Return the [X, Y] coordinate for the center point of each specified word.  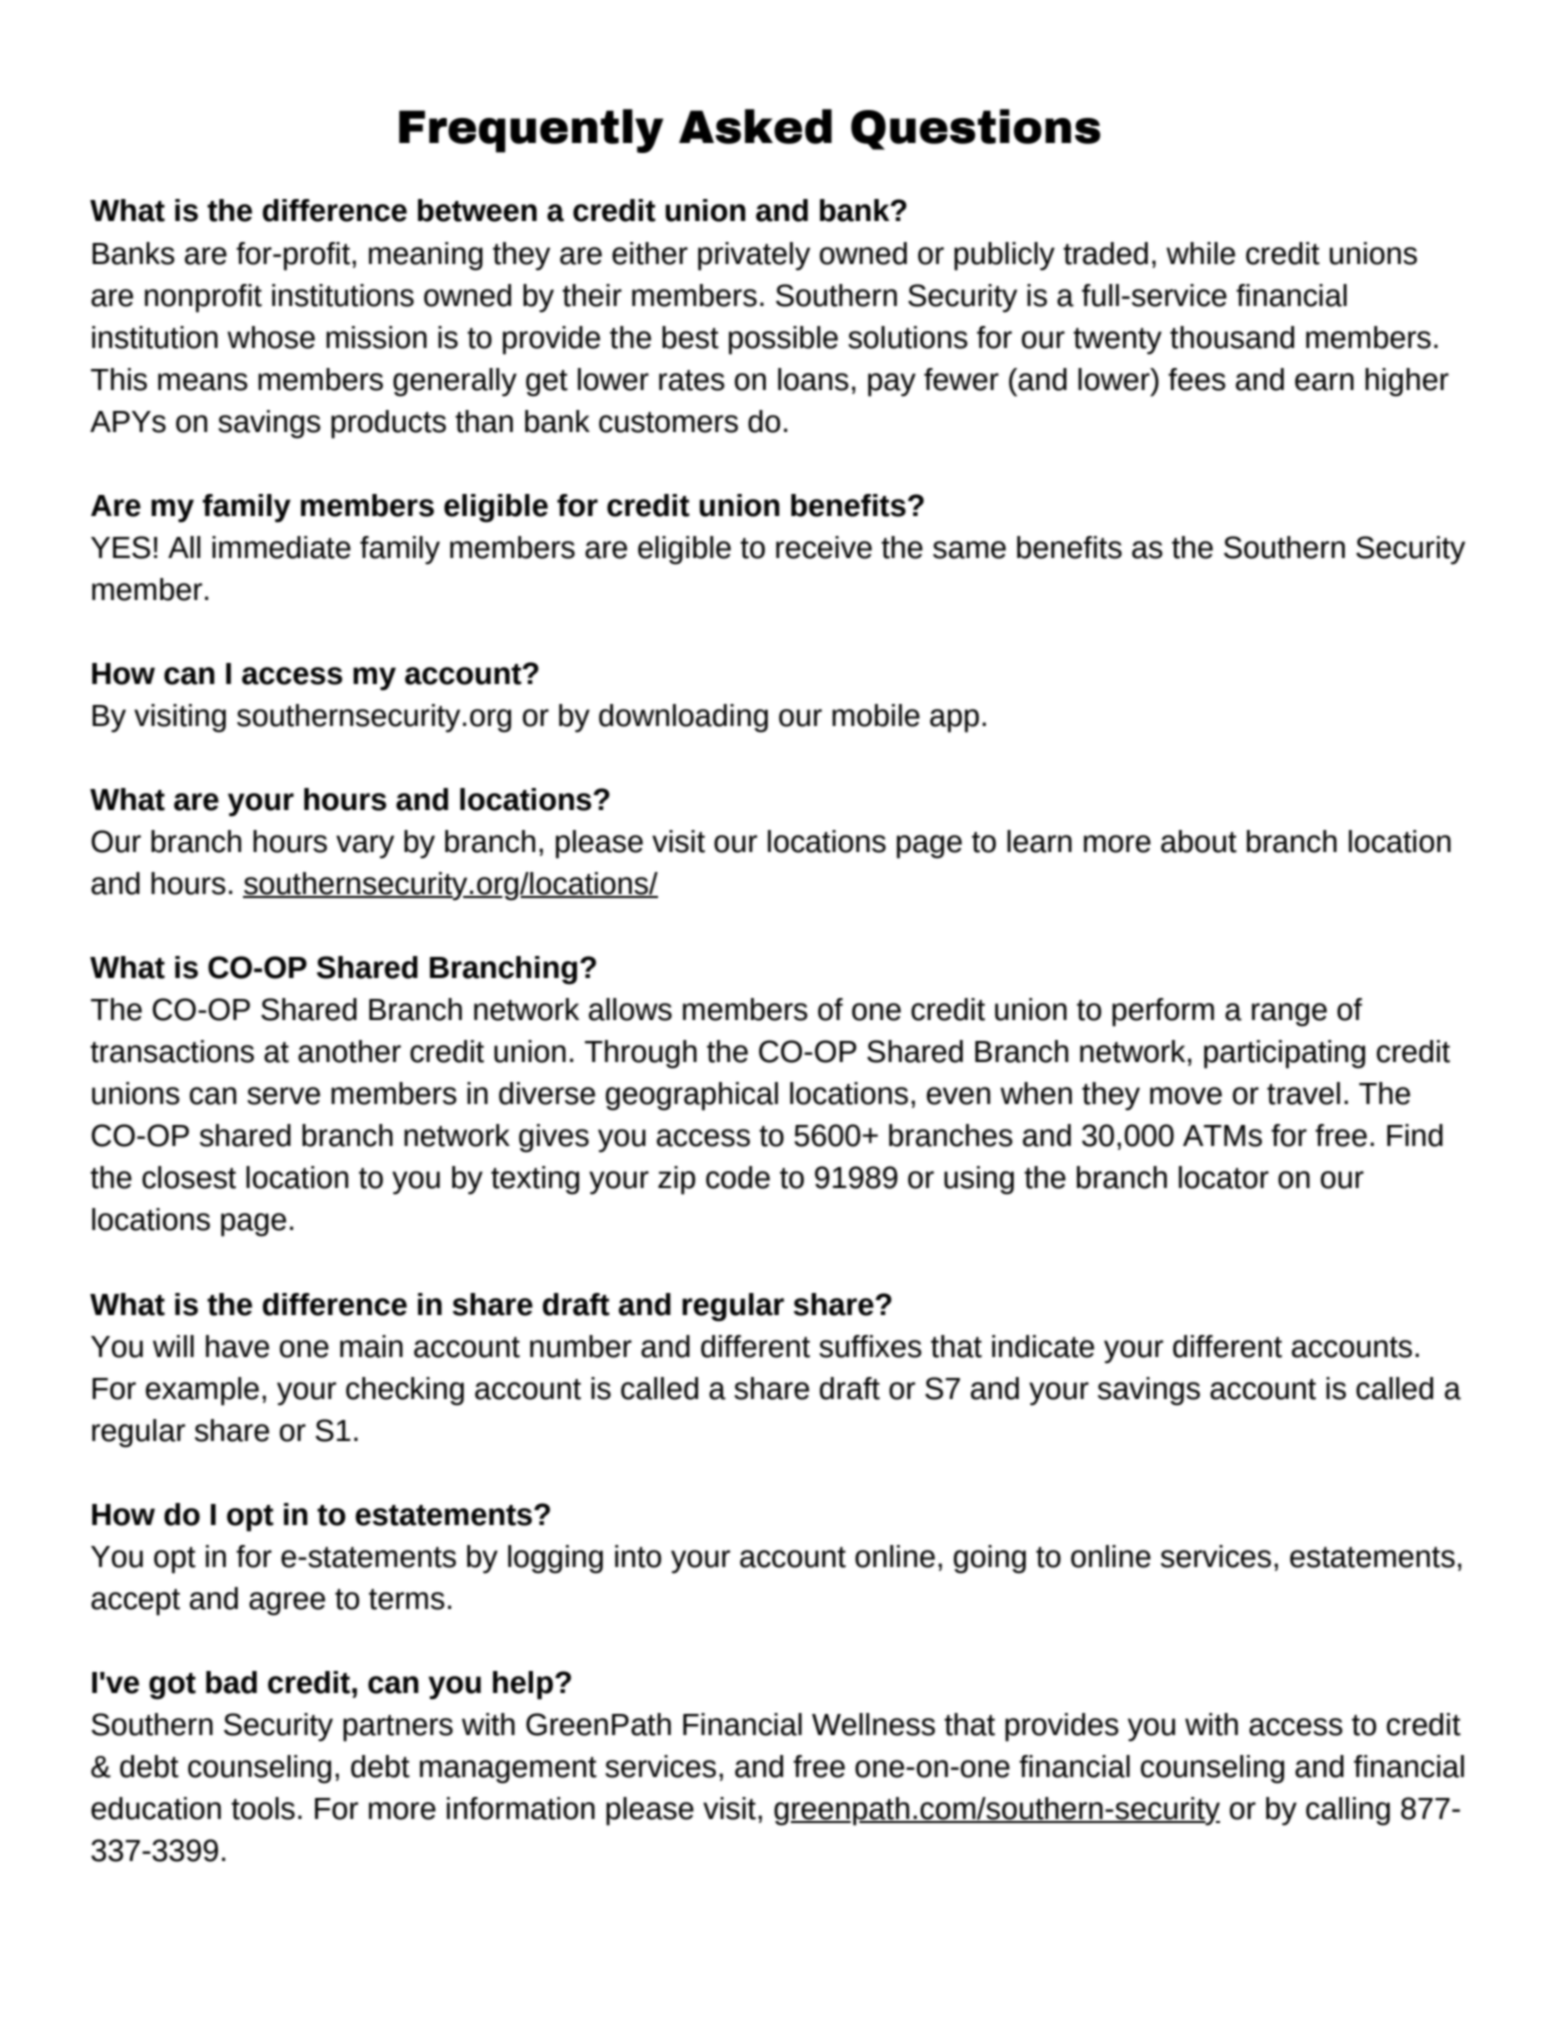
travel [1303, 1093]
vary [365, 847]
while [1200, 253]
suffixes [870, 1346]
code [738, 1177]
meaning [426, 256]
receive [824, 547]
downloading [683, 718]
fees [1197, 379]
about [1199, 841]
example [202, 1391]
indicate [1043, 1346]
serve [283, 1096]
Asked [755, 126]
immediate [281, 547]
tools [263, 1808]
